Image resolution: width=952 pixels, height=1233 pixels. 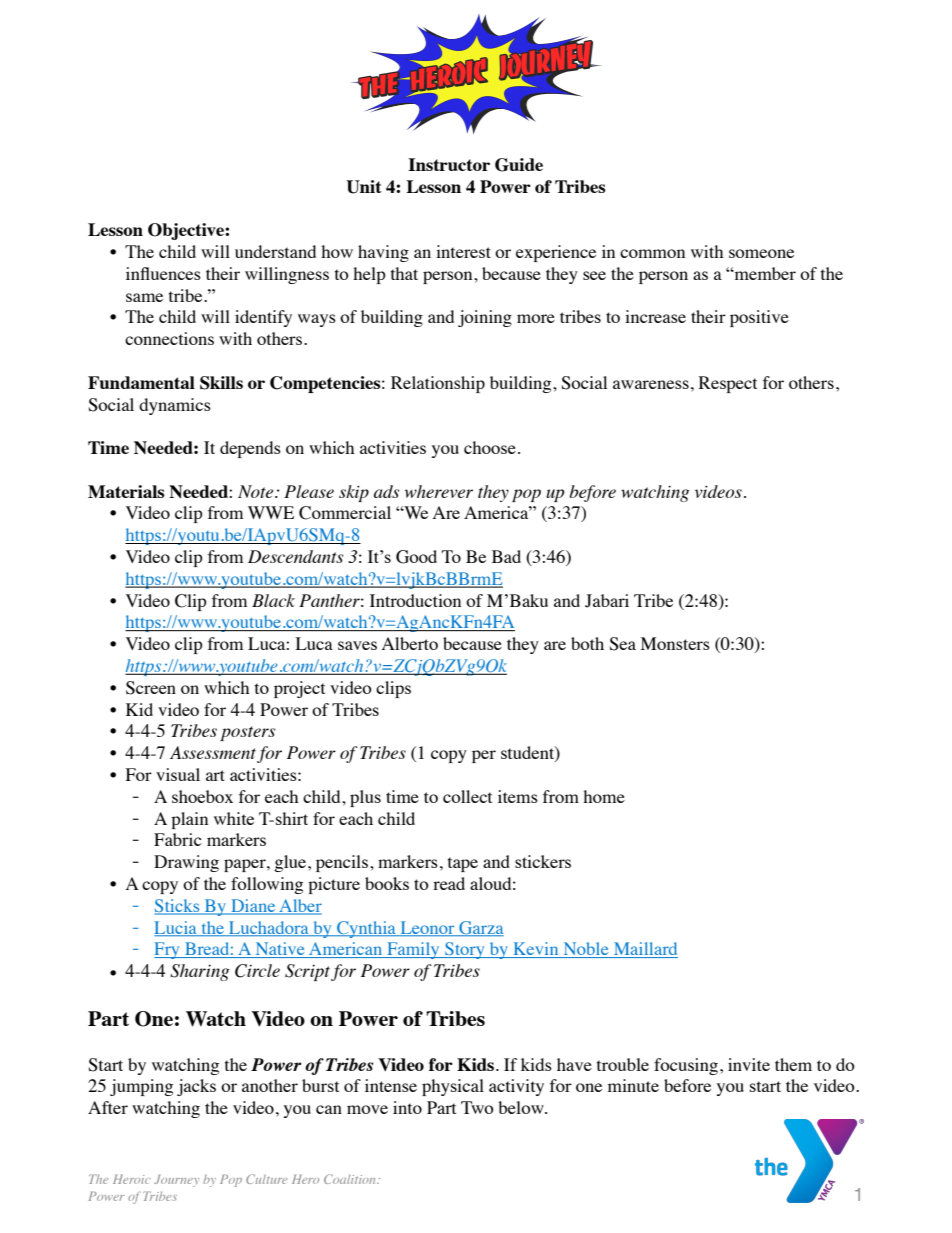 I want to click on wherever, so click(x=439, y=491).
